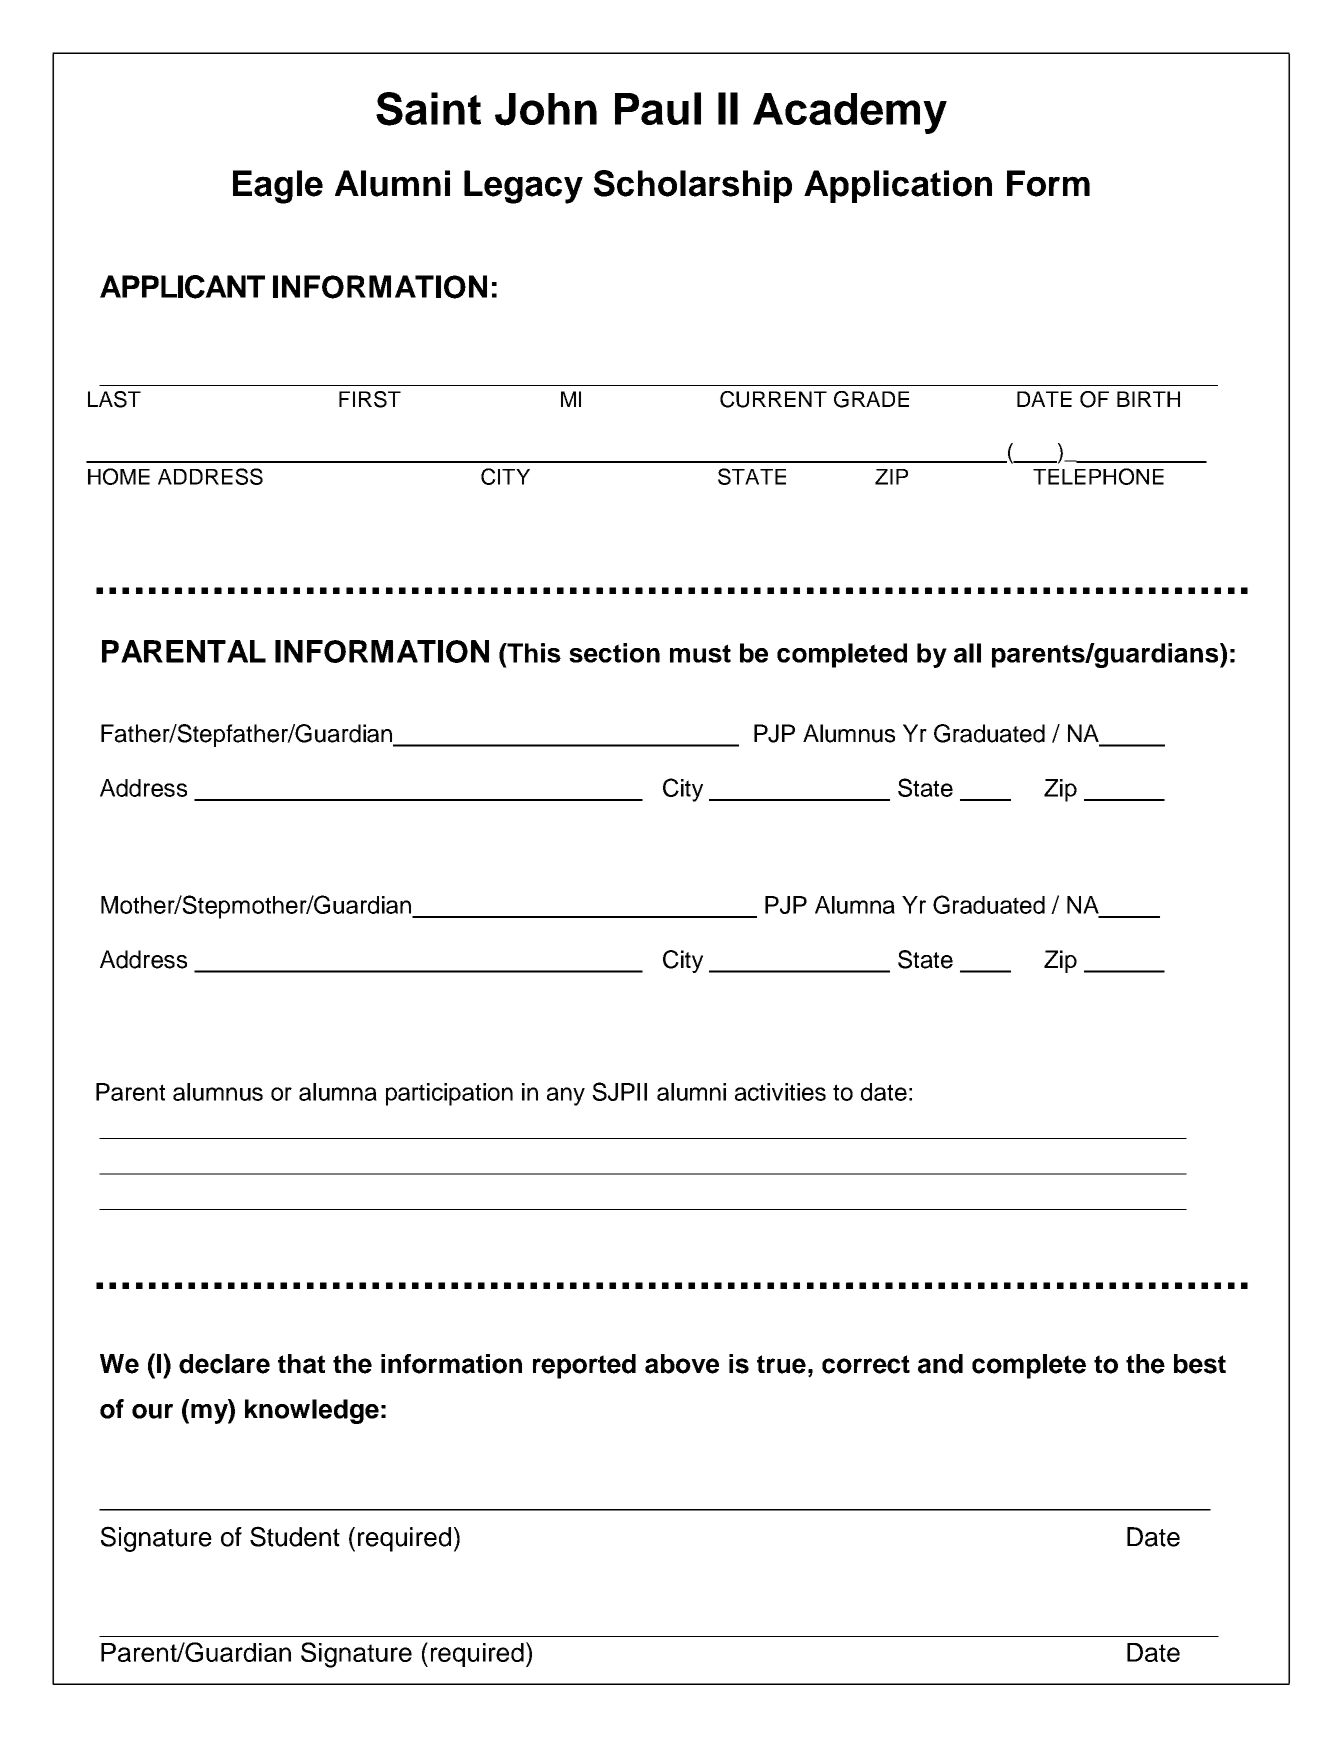 This screenshot has height=1737, width=1342. I want to click on Application, so click(898, 186).
